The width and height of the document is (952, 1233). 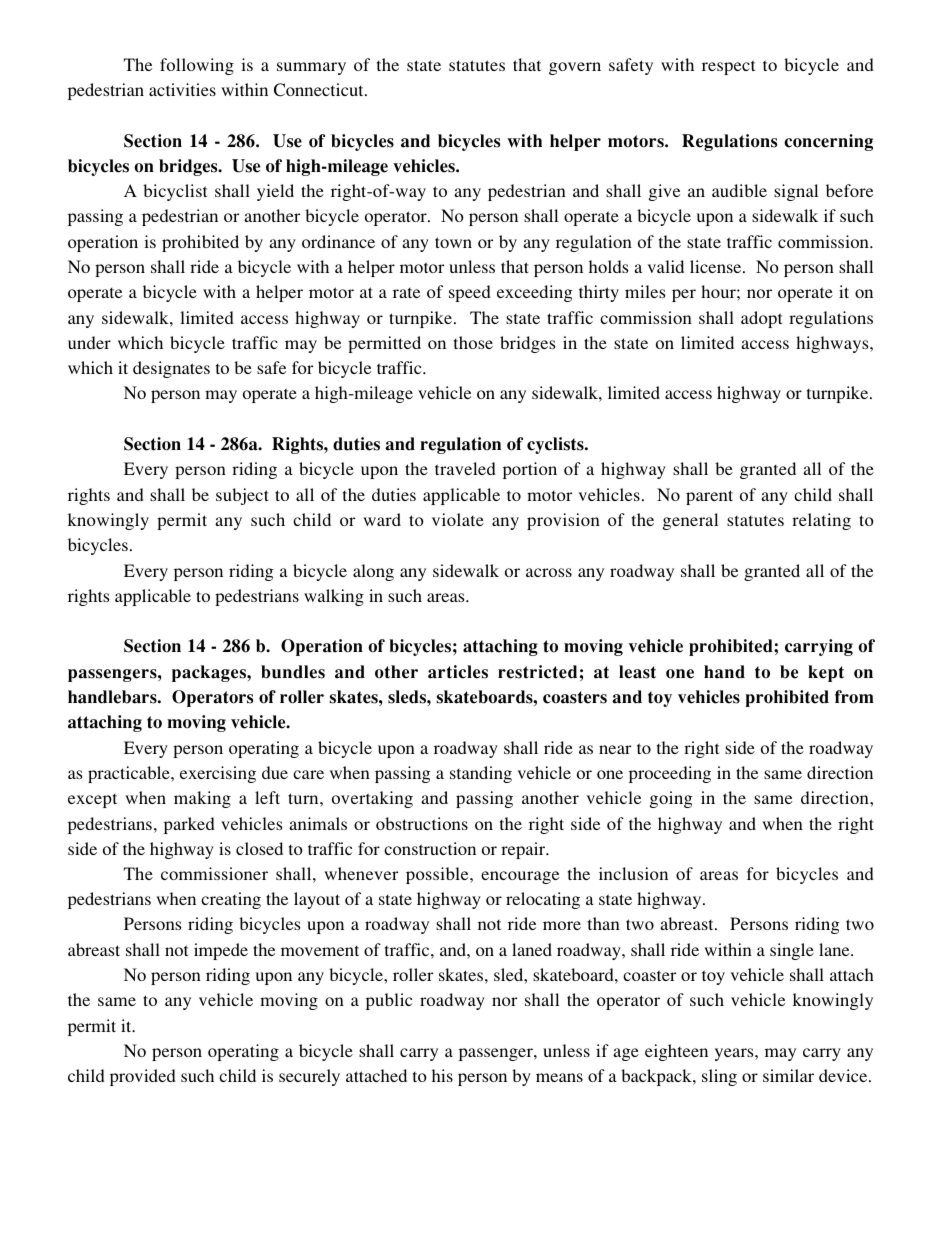 I want to click on subject, so click(x=242, y=496).
